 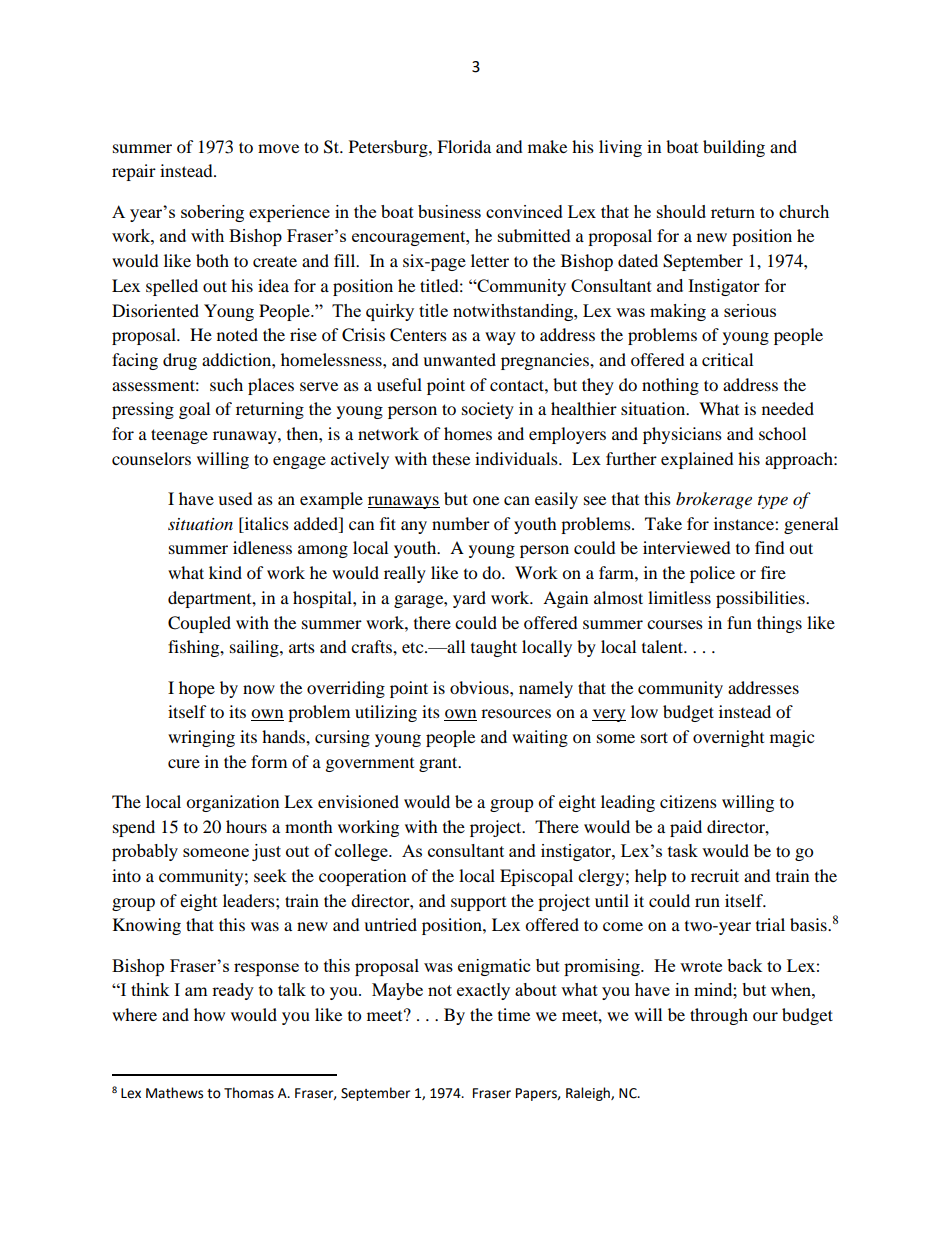 What do you see at coordinates (739, 622) in the screenshot?
I see `fun` at bounding box center [739, 622].
